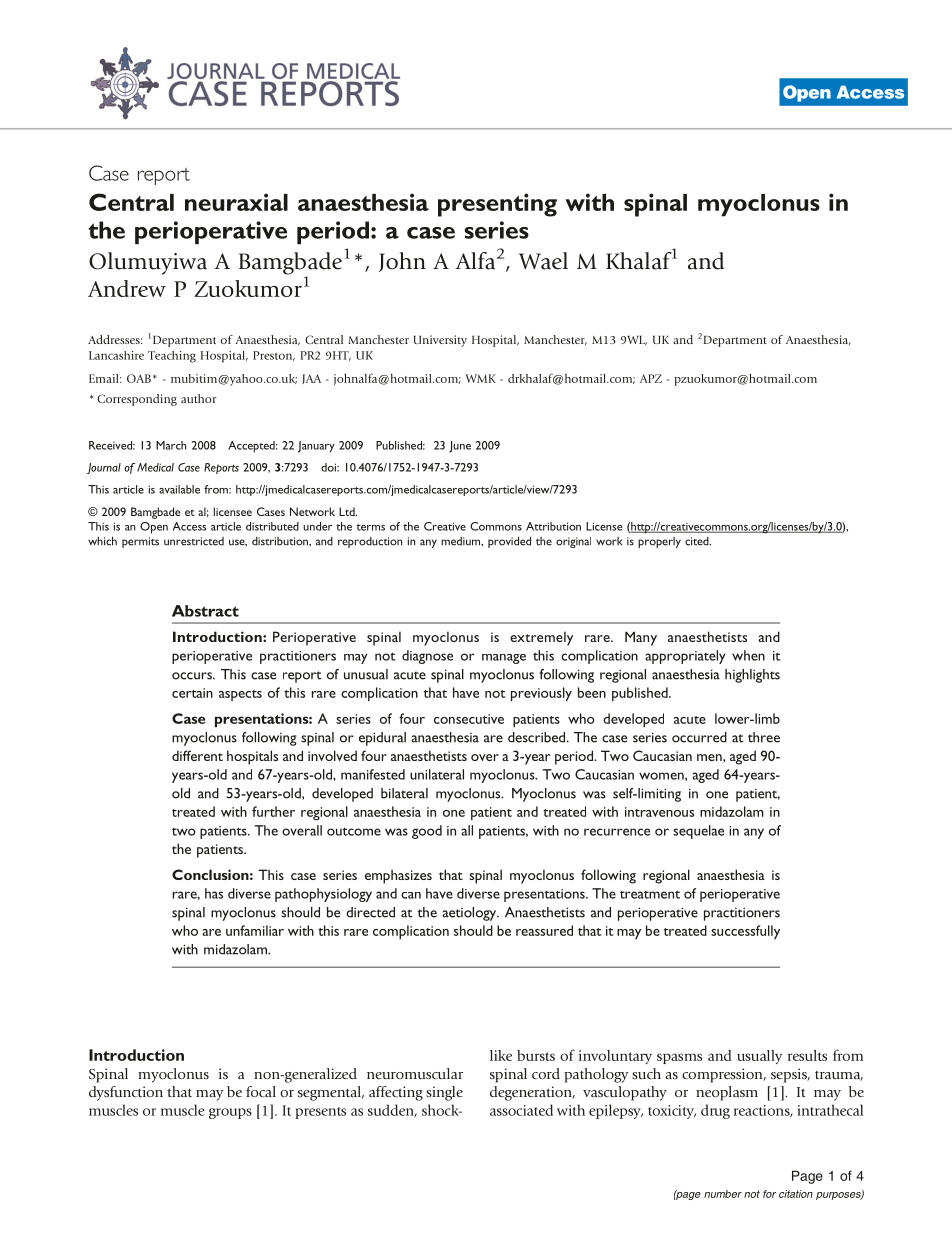  What do you see at coordinates (521, 1110) in the document?
I see `associated` at bounding box center [521, 1110].
